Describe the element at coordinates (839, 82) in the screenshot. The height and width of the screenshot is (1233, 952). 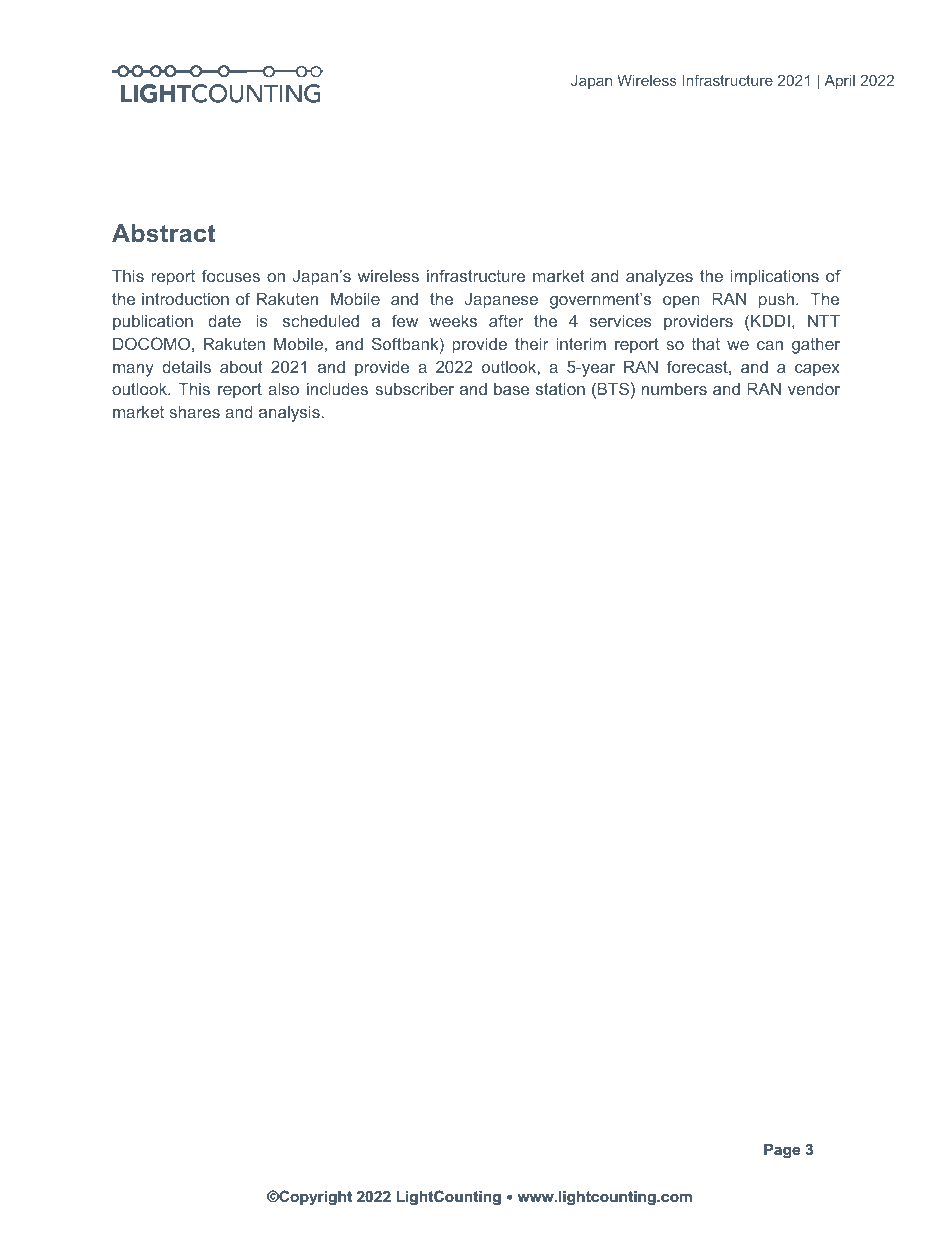
I see `April` at that location.
